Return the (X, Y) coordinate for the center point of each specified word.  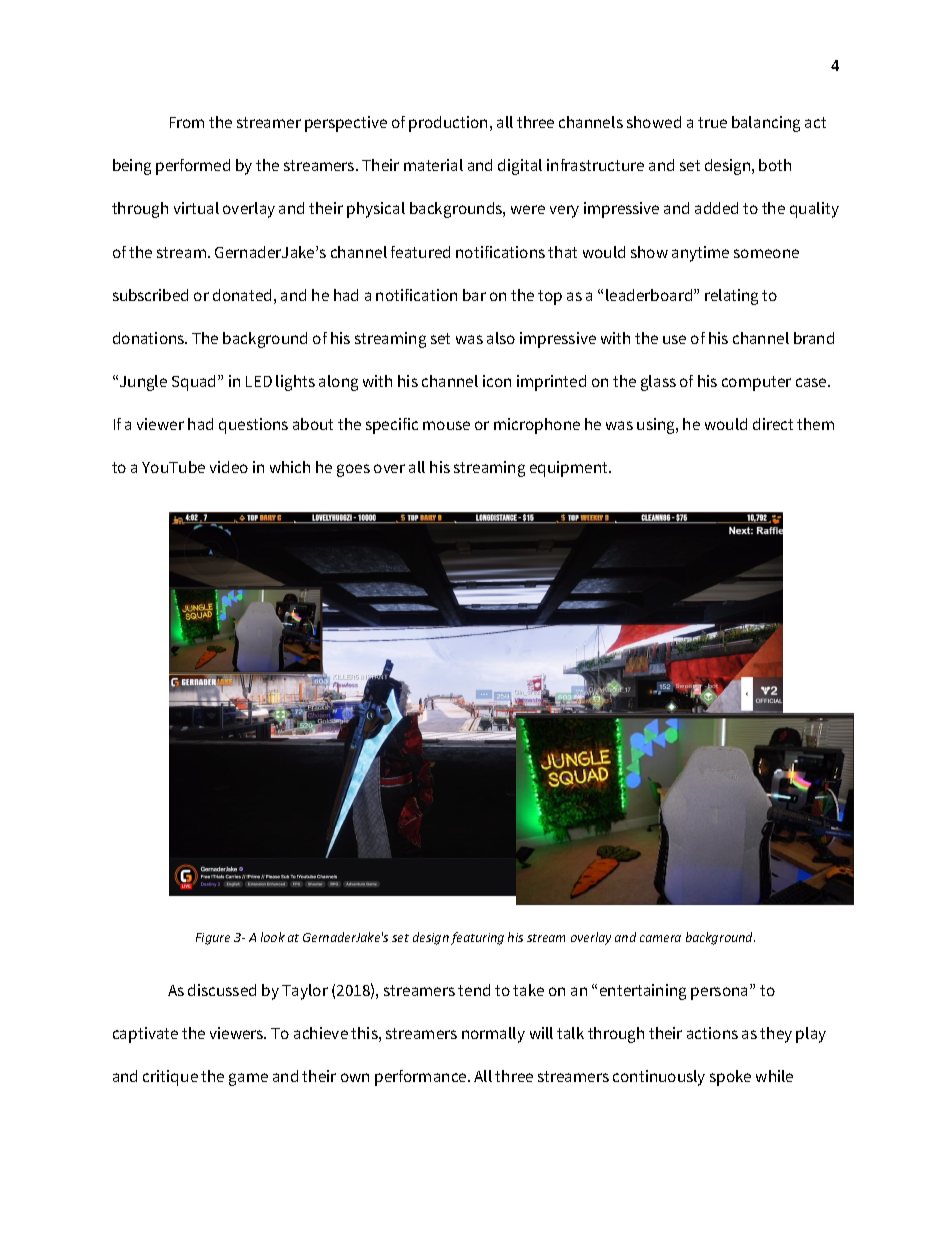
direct (773, 424)
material (433, 165)
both (775, 165)
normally (493, 1035)
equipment (570, 469)
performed (193, 167)
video (229, 467)
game (248, 1079)
